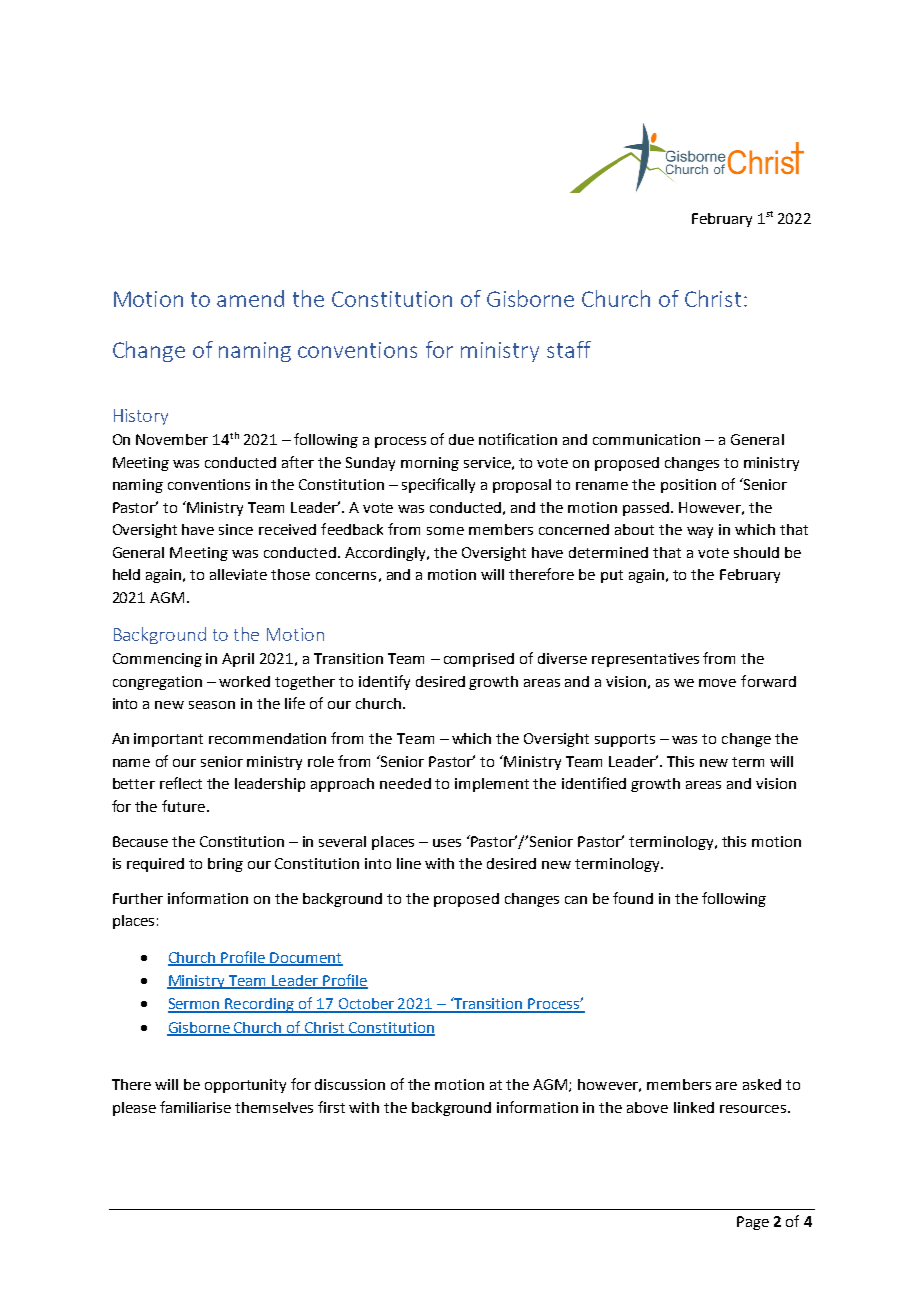  Describe the element at coordinates (645, 660) in the image. I see `representatives` at that location.
